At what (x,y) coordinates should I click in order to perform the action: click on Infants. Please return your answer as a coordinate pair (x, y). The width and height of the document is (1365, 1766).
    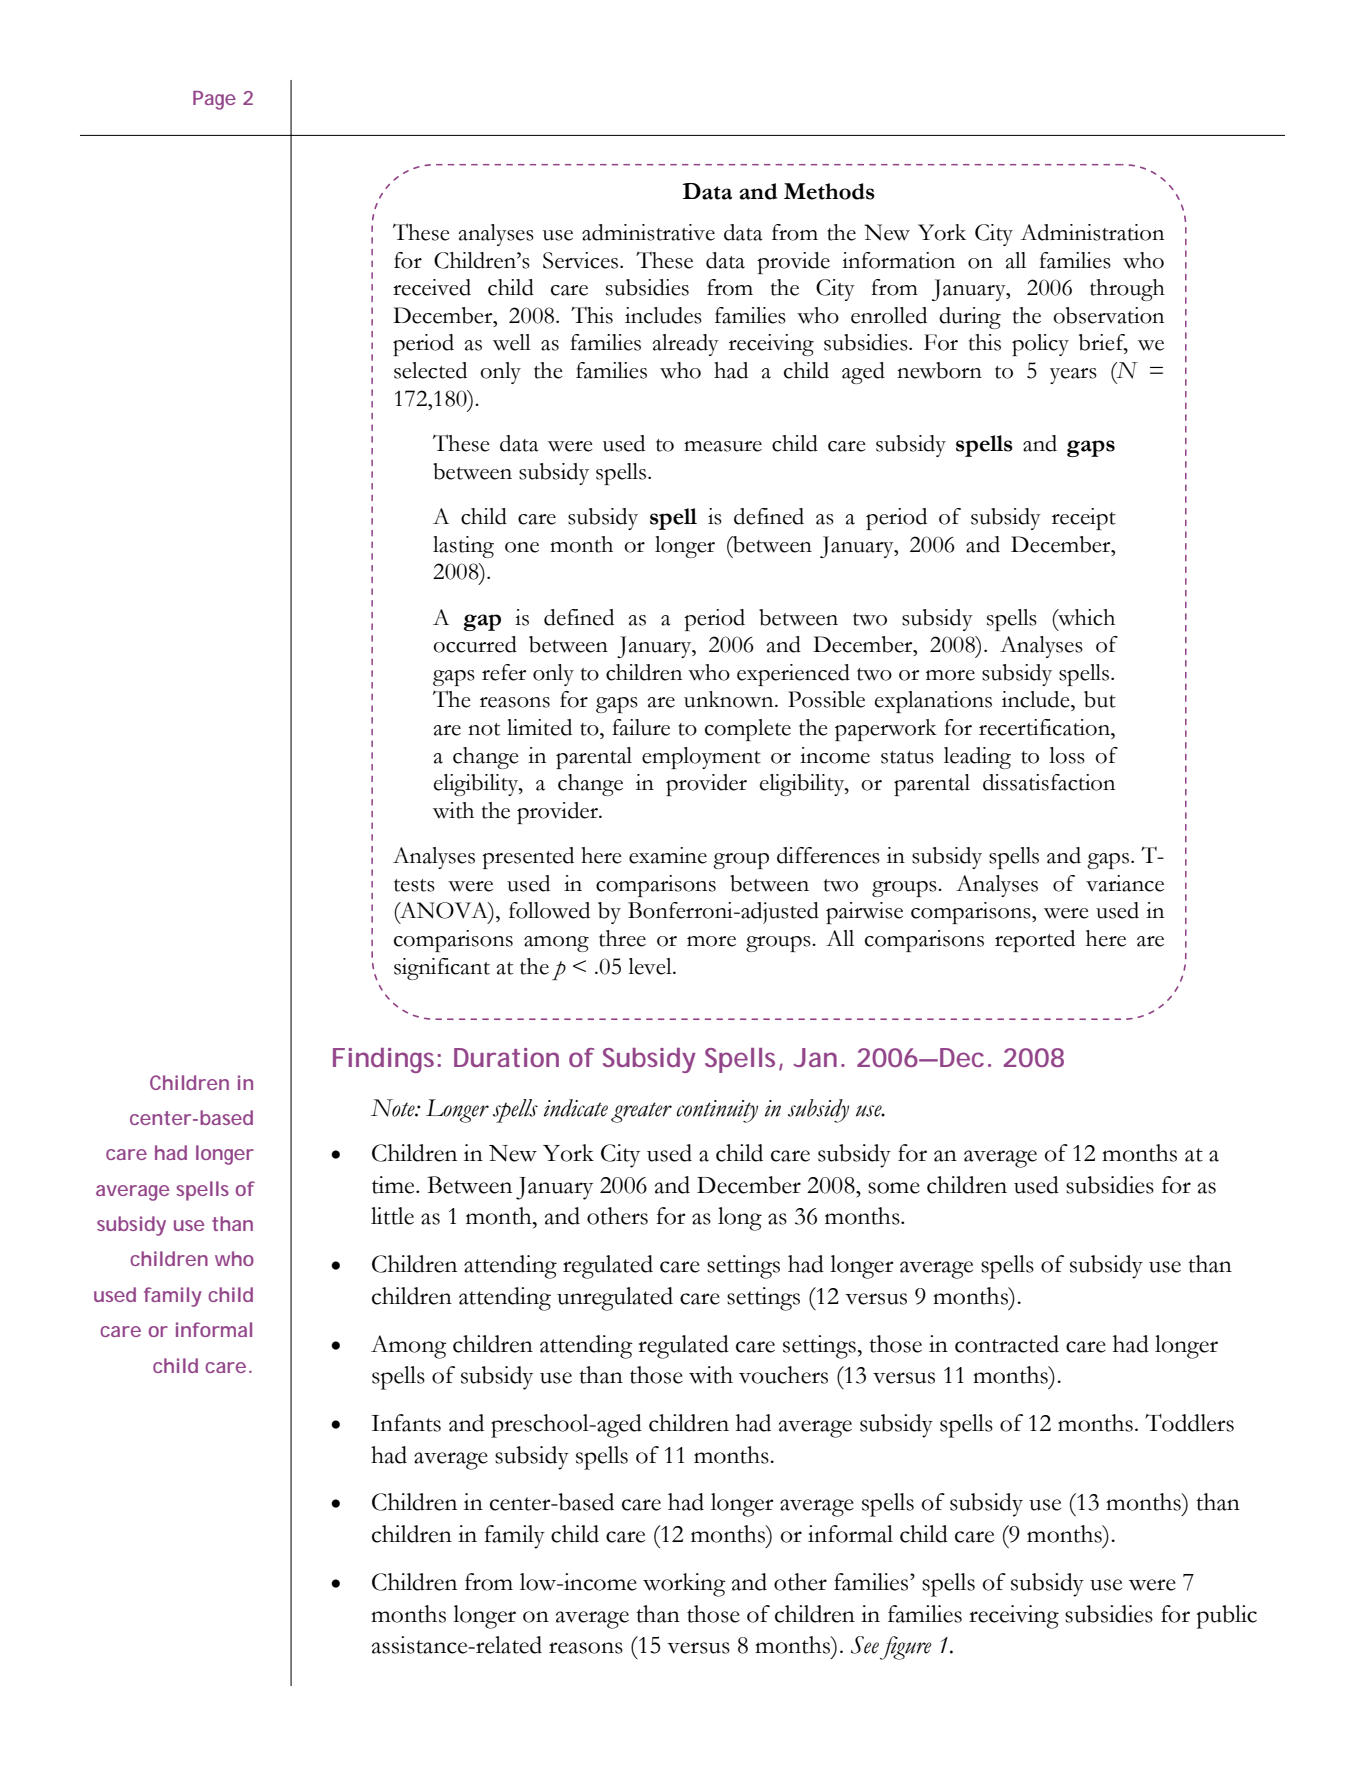
    Looking at the image, I should click on (406, 1423).
